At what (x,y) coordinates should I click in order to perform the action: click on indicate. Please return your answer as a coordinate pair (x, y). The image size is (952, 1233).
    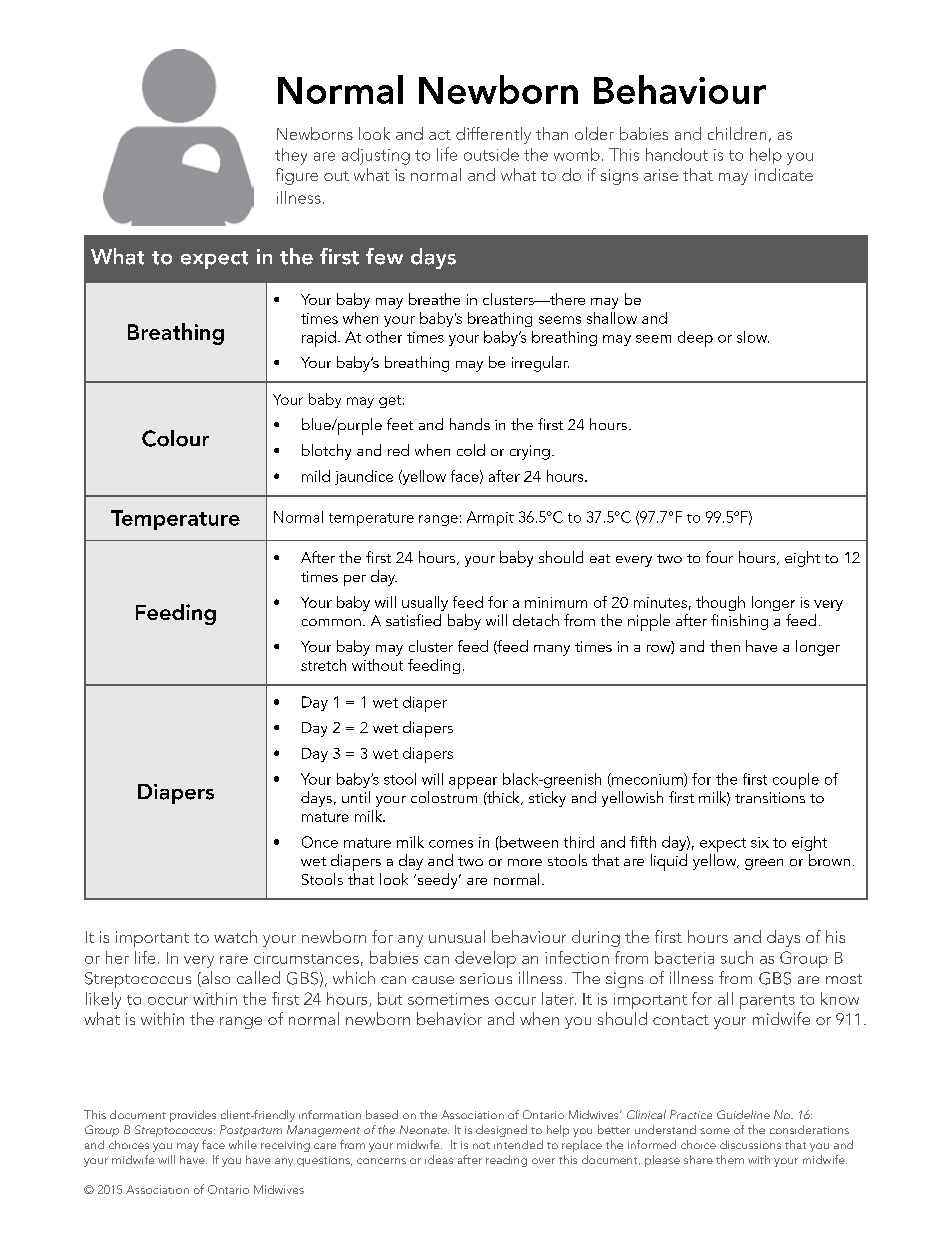
    Looking at the image, I should click on (784, 174).
